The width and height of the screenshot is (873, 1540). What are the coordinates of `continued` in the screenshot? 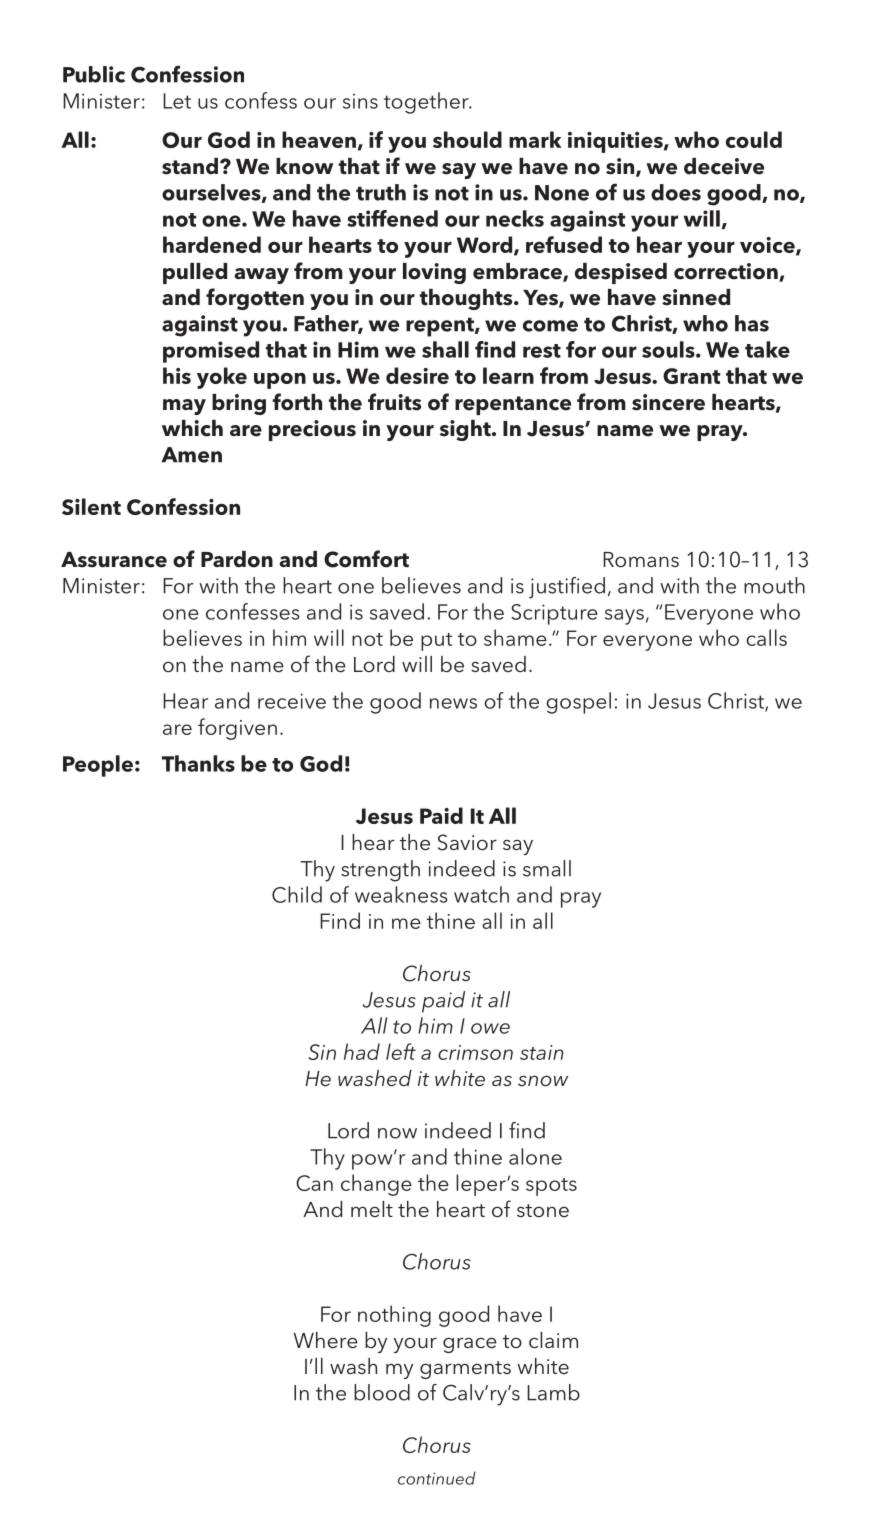 It's located at (436, 1478).
